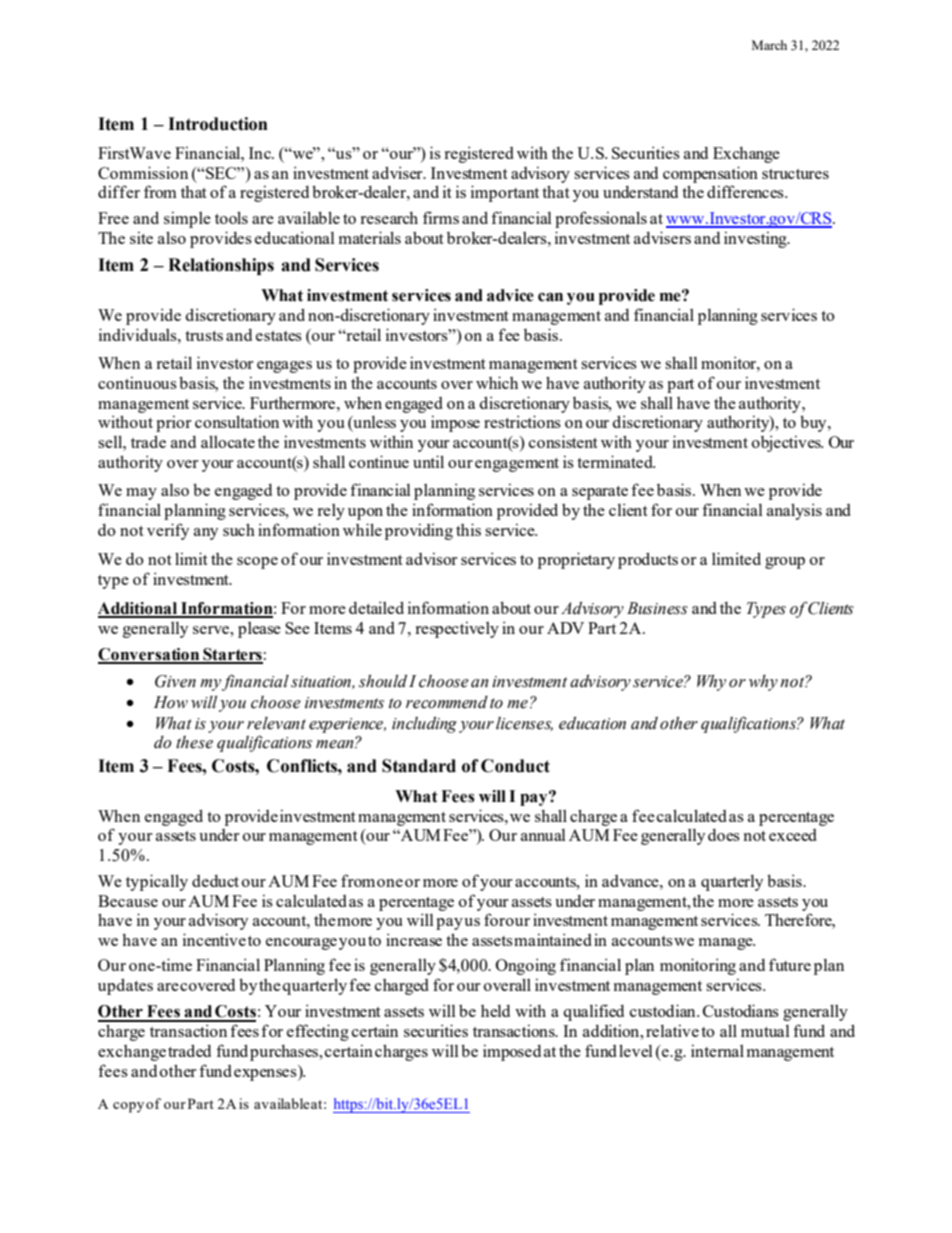  What do you see at coordinates (428, 461) in the screenshot?
I see `until` at bounding box center [428, 461].
